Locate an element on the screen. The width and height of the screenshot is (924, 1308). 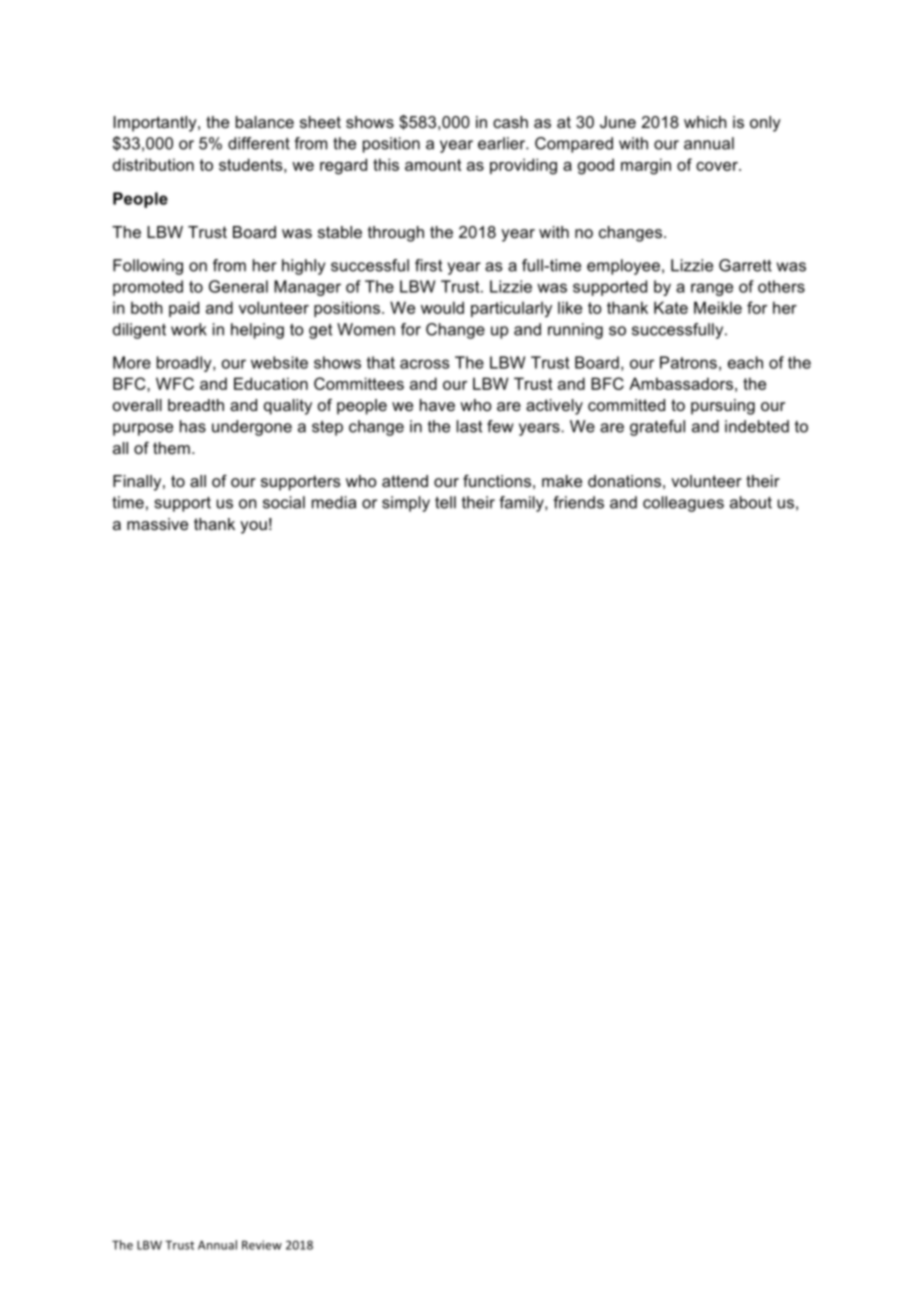
massive is located at coordinates (157, 524).
